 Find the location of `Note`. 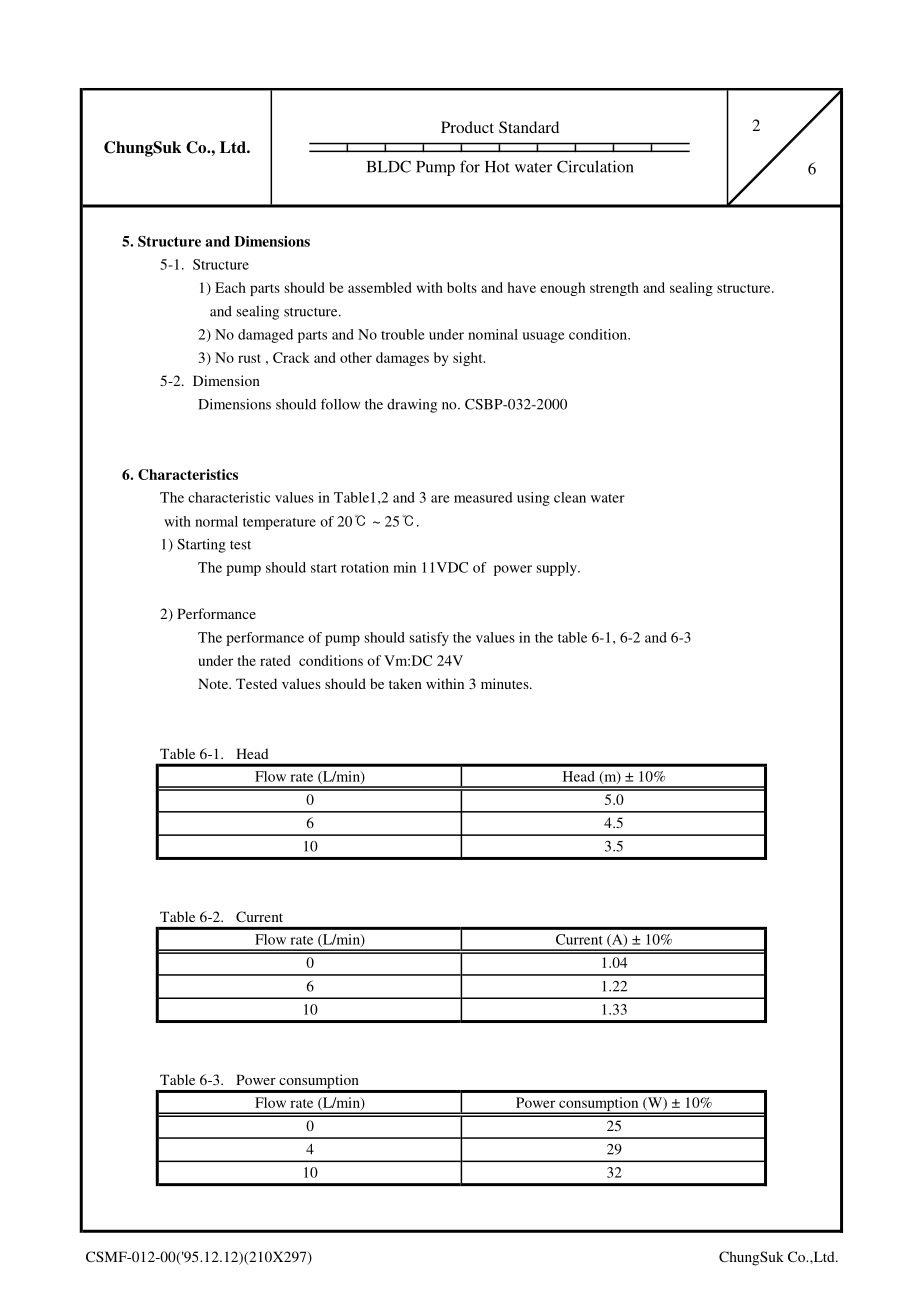

Note is located at coordinates (214, 683).
